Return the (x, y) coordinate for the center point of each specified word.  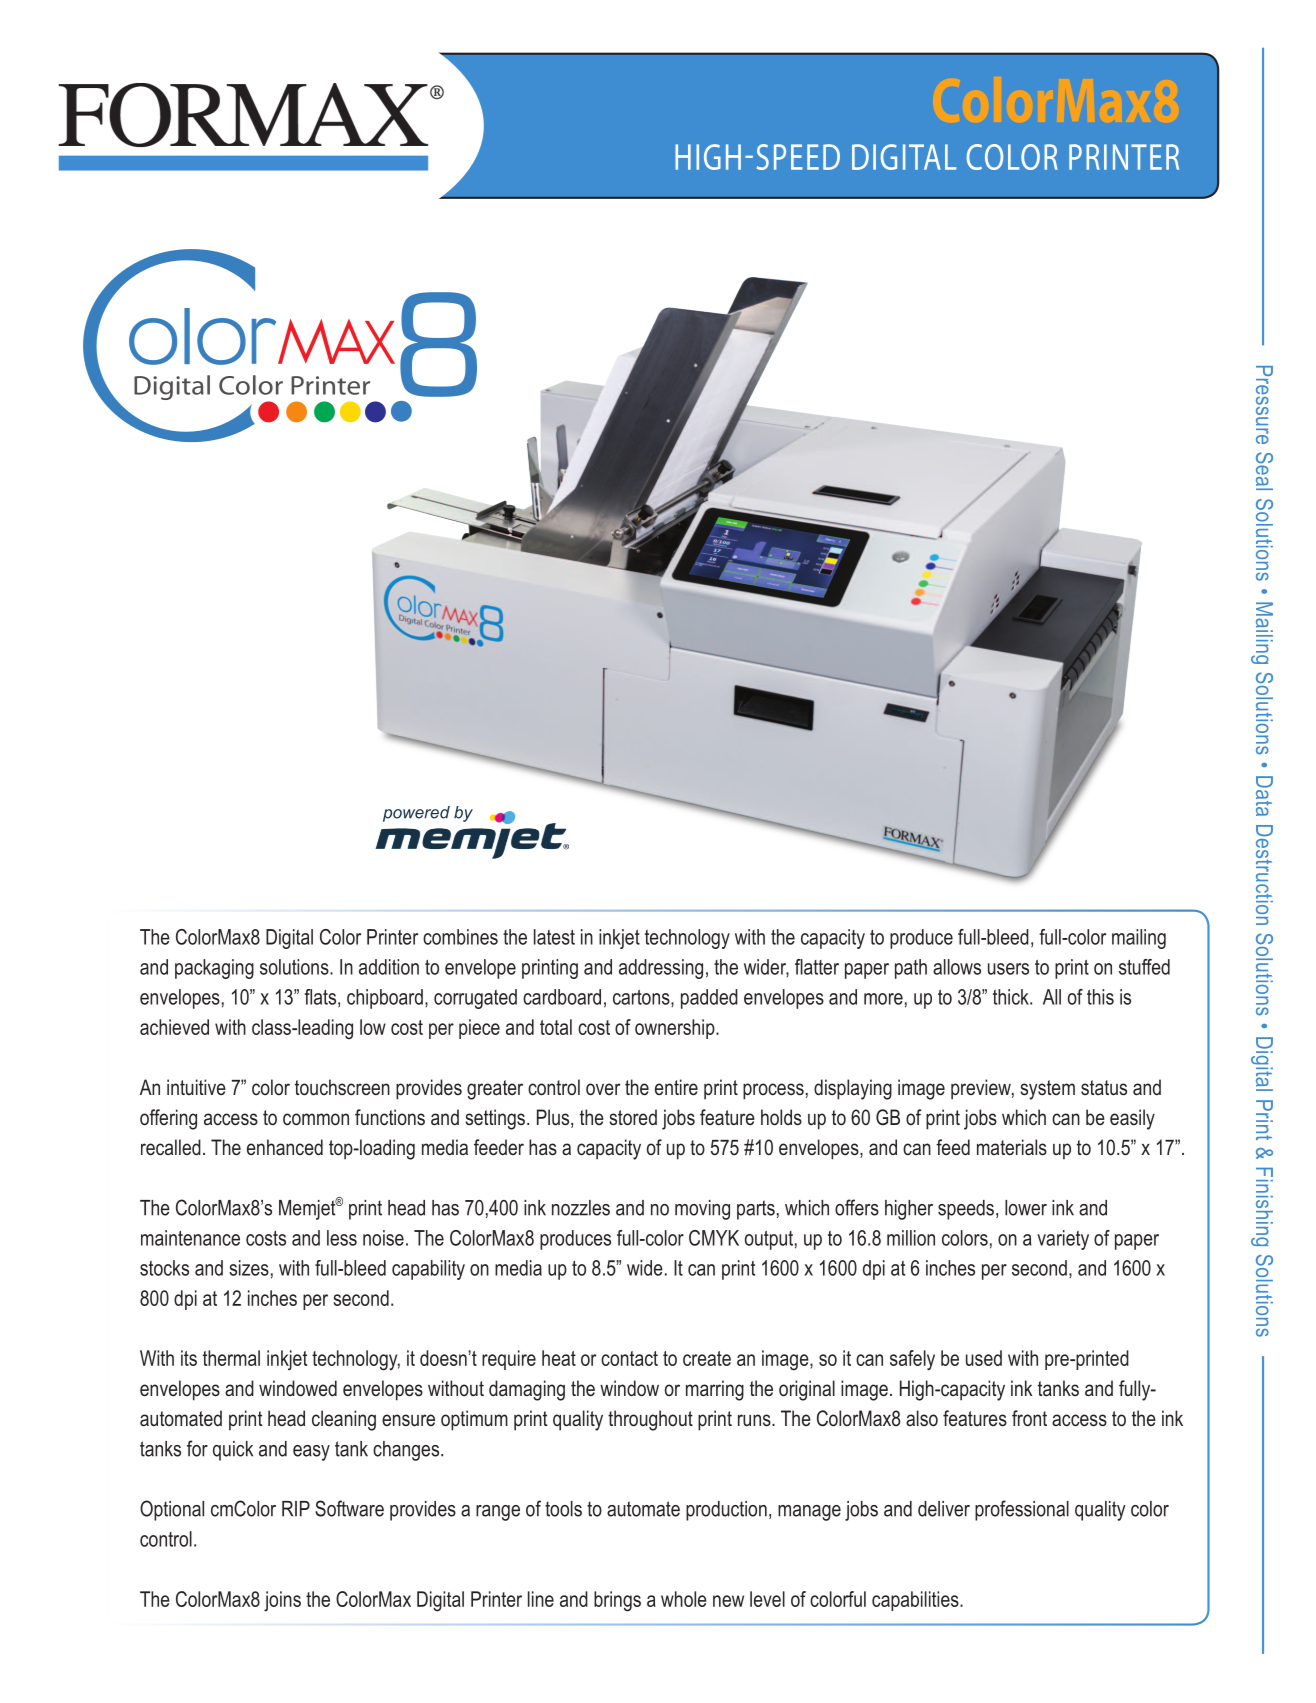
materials (1012, 1147)
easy (311, 1453)
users (1008, 969)
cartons (642, 998)
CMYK (714, 1238)
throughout (650, 1420)
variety (1063, 1240)
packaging (214, 969)
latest (554, 937)
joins (282, 1601)
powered (416, 814)
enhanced (285, 1147)
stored (633, 1117)
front (1029, 1418)
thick (1012, 997)
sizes (249, 1268)
